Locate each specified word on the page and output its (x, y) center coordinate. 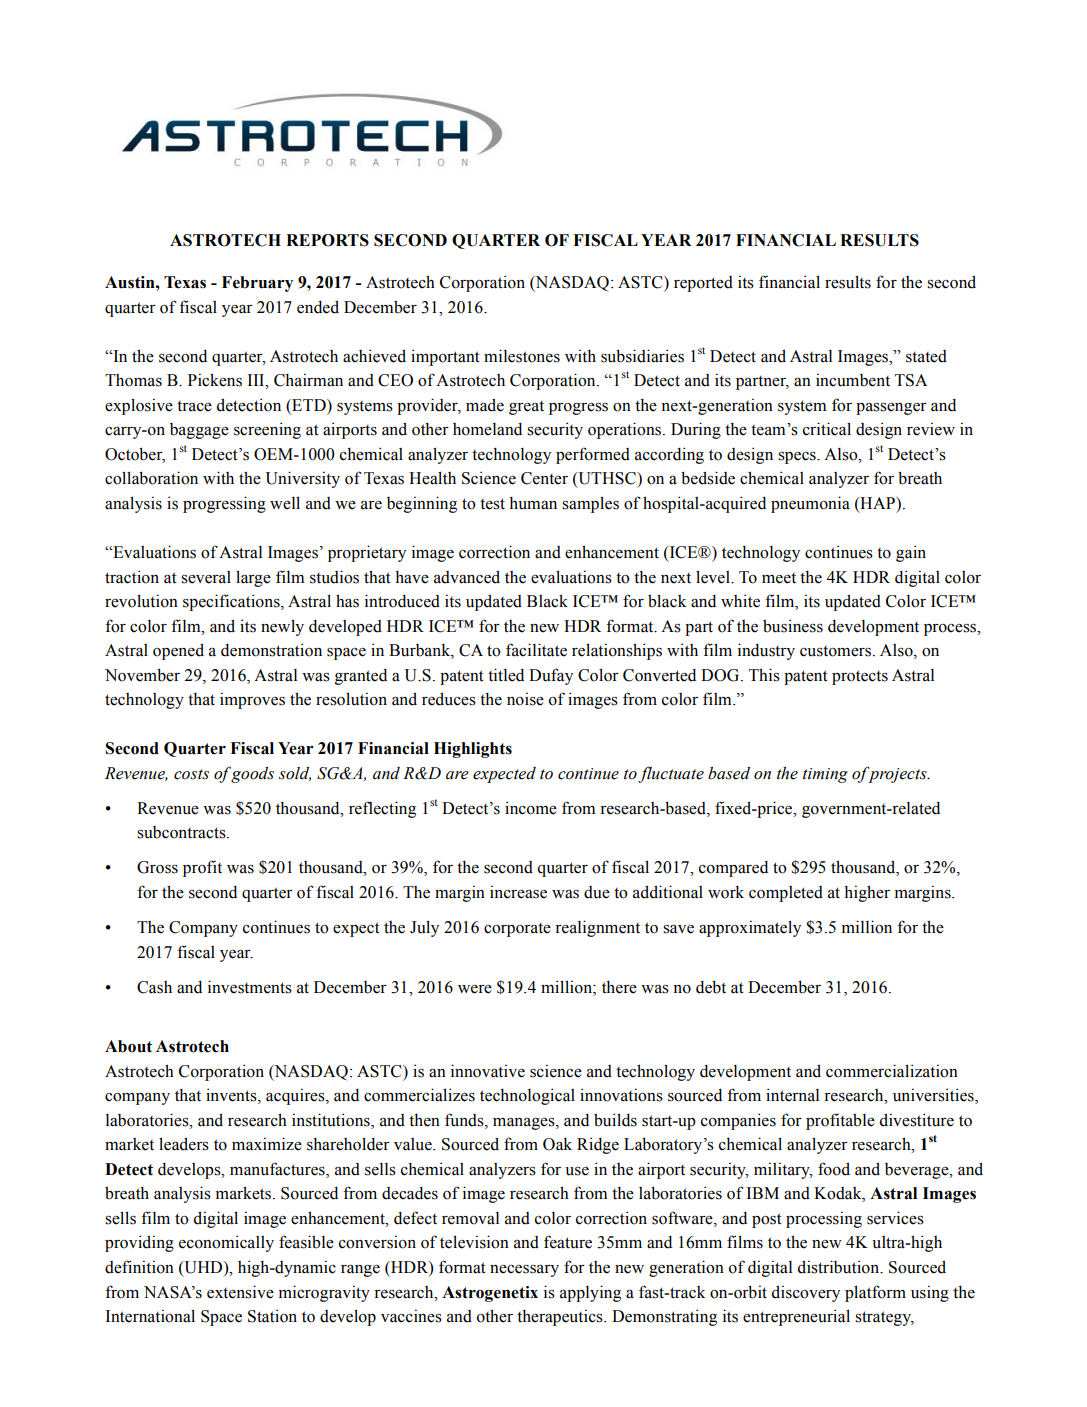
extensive (240, 1292)
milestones (522, 356)
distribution (840, 1267)
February (257, 284)
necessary (524, 1271)
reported (703, 284)
